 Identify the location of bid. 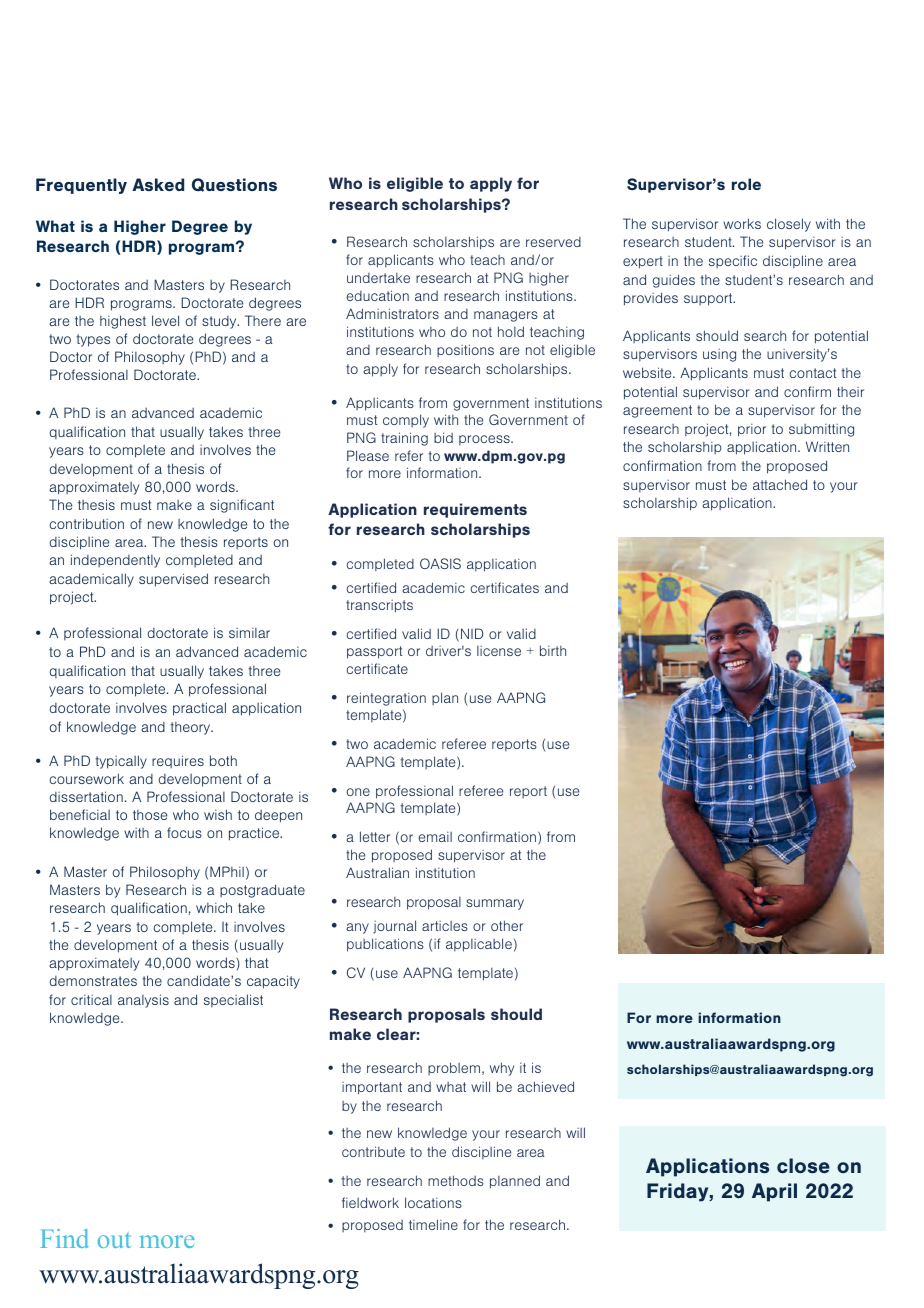
(443, 437).
